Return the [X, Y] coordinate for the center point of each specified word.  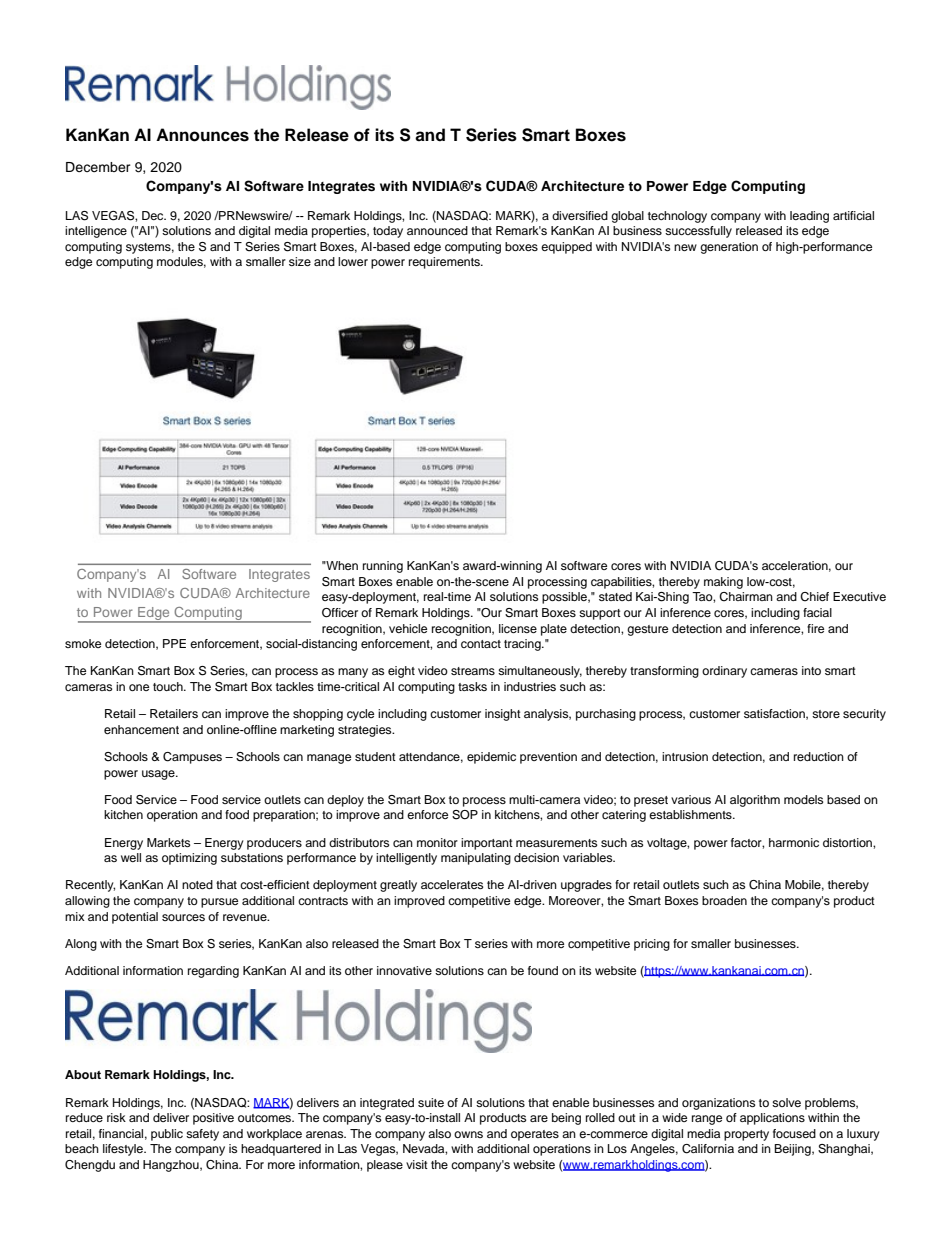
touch [169, 686]
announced [437, 230]
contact [481, 644]
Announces [202, 135]
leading [809, 217]
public [167, 1135]
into [811, 670]
